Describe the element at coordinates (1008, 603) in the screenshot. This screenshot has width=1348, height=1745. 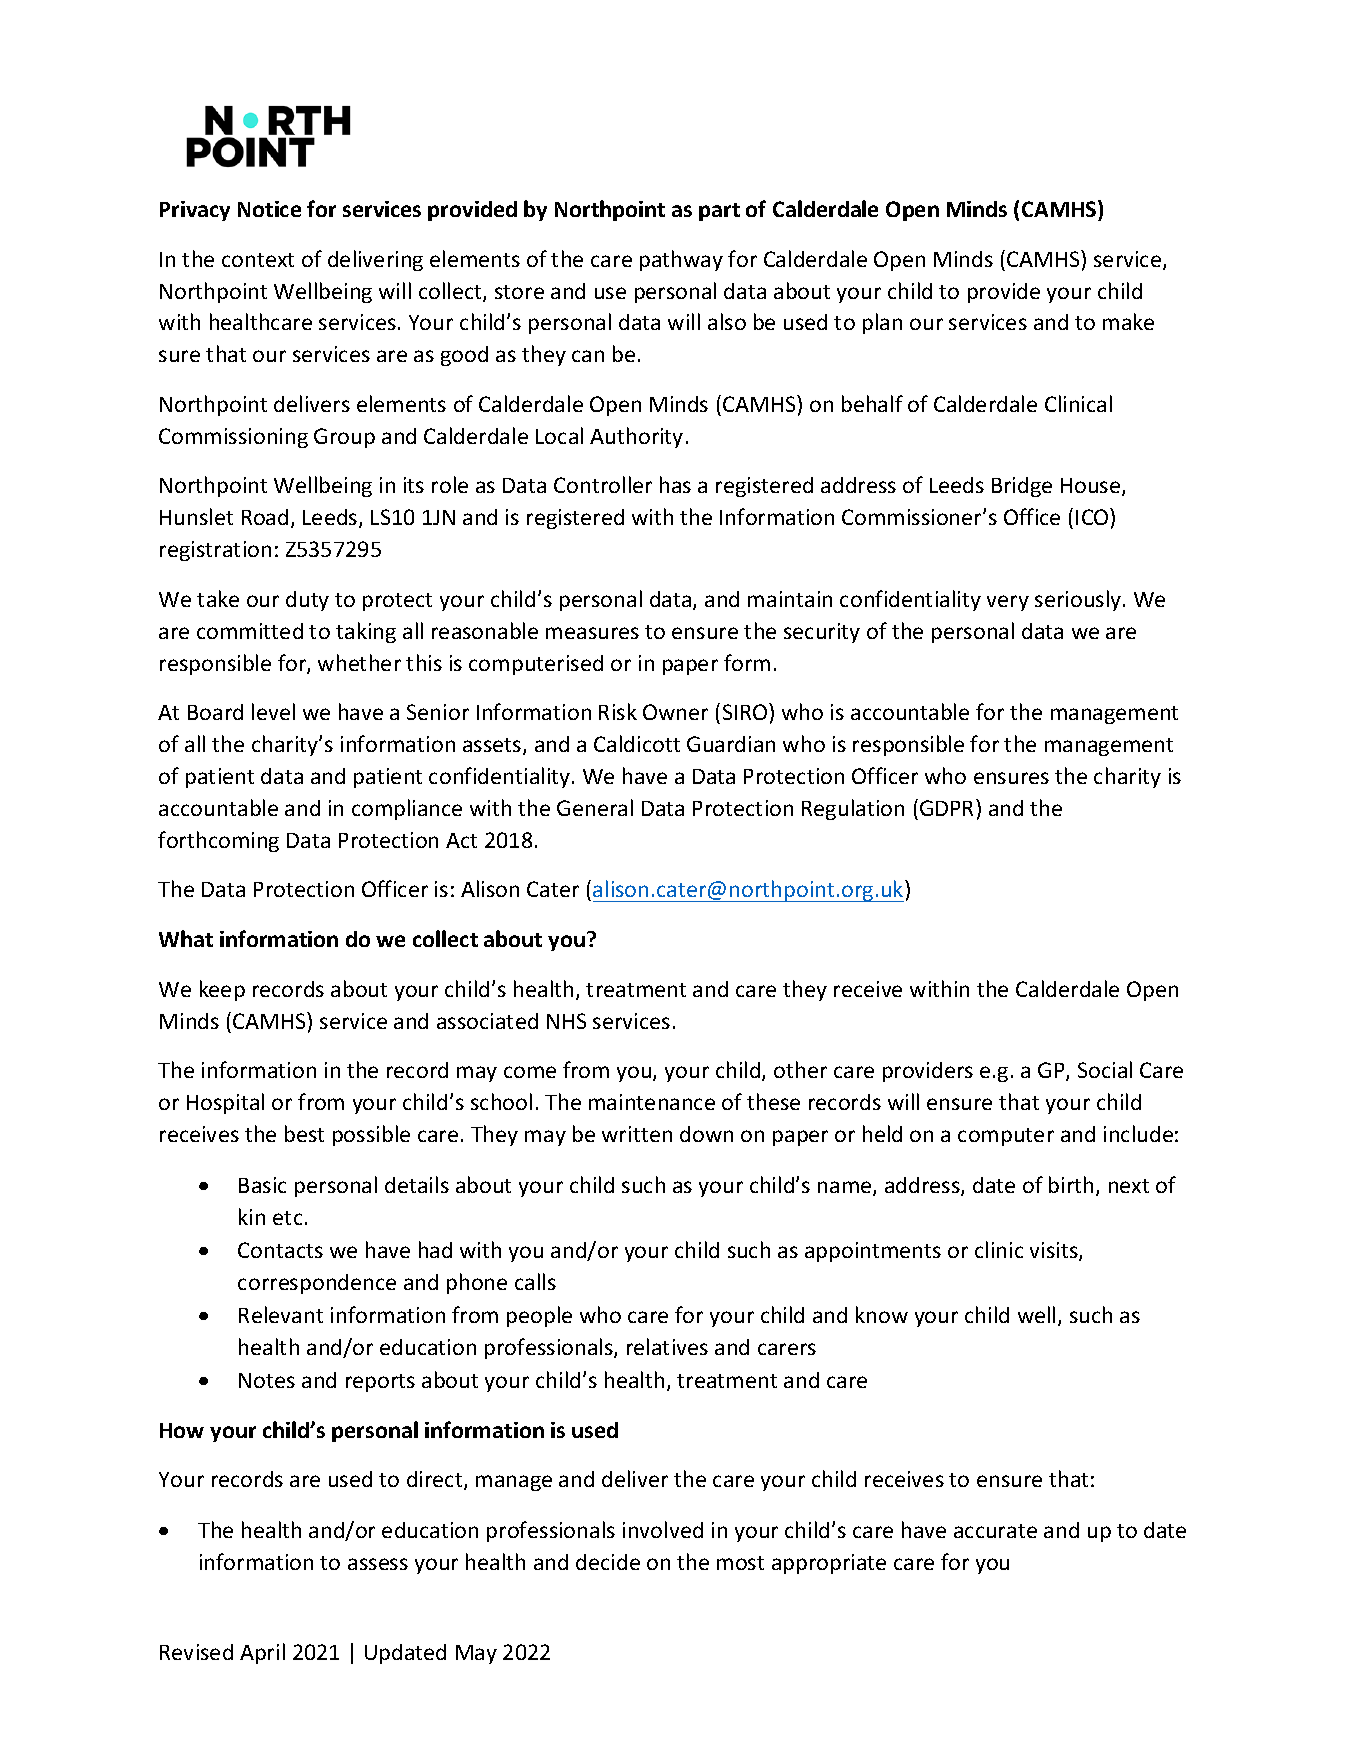
I see `very` at that location.
